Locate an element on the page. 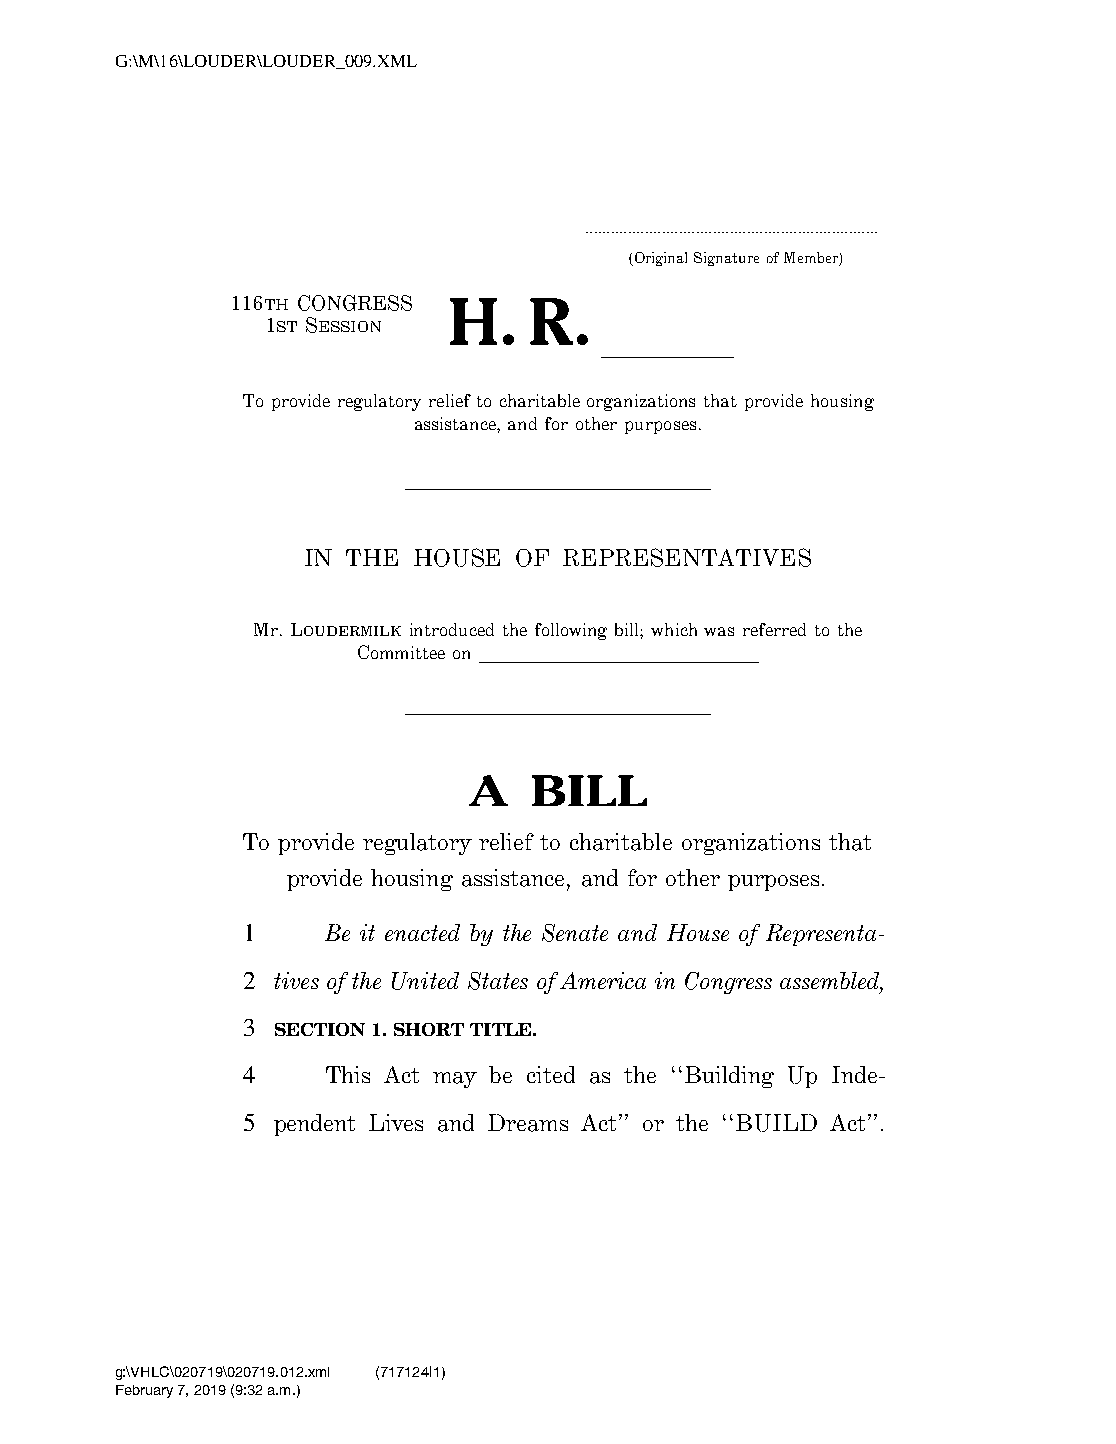 The image size is (1116, 1444). Dreams is located at coordinates (528, 1123).
